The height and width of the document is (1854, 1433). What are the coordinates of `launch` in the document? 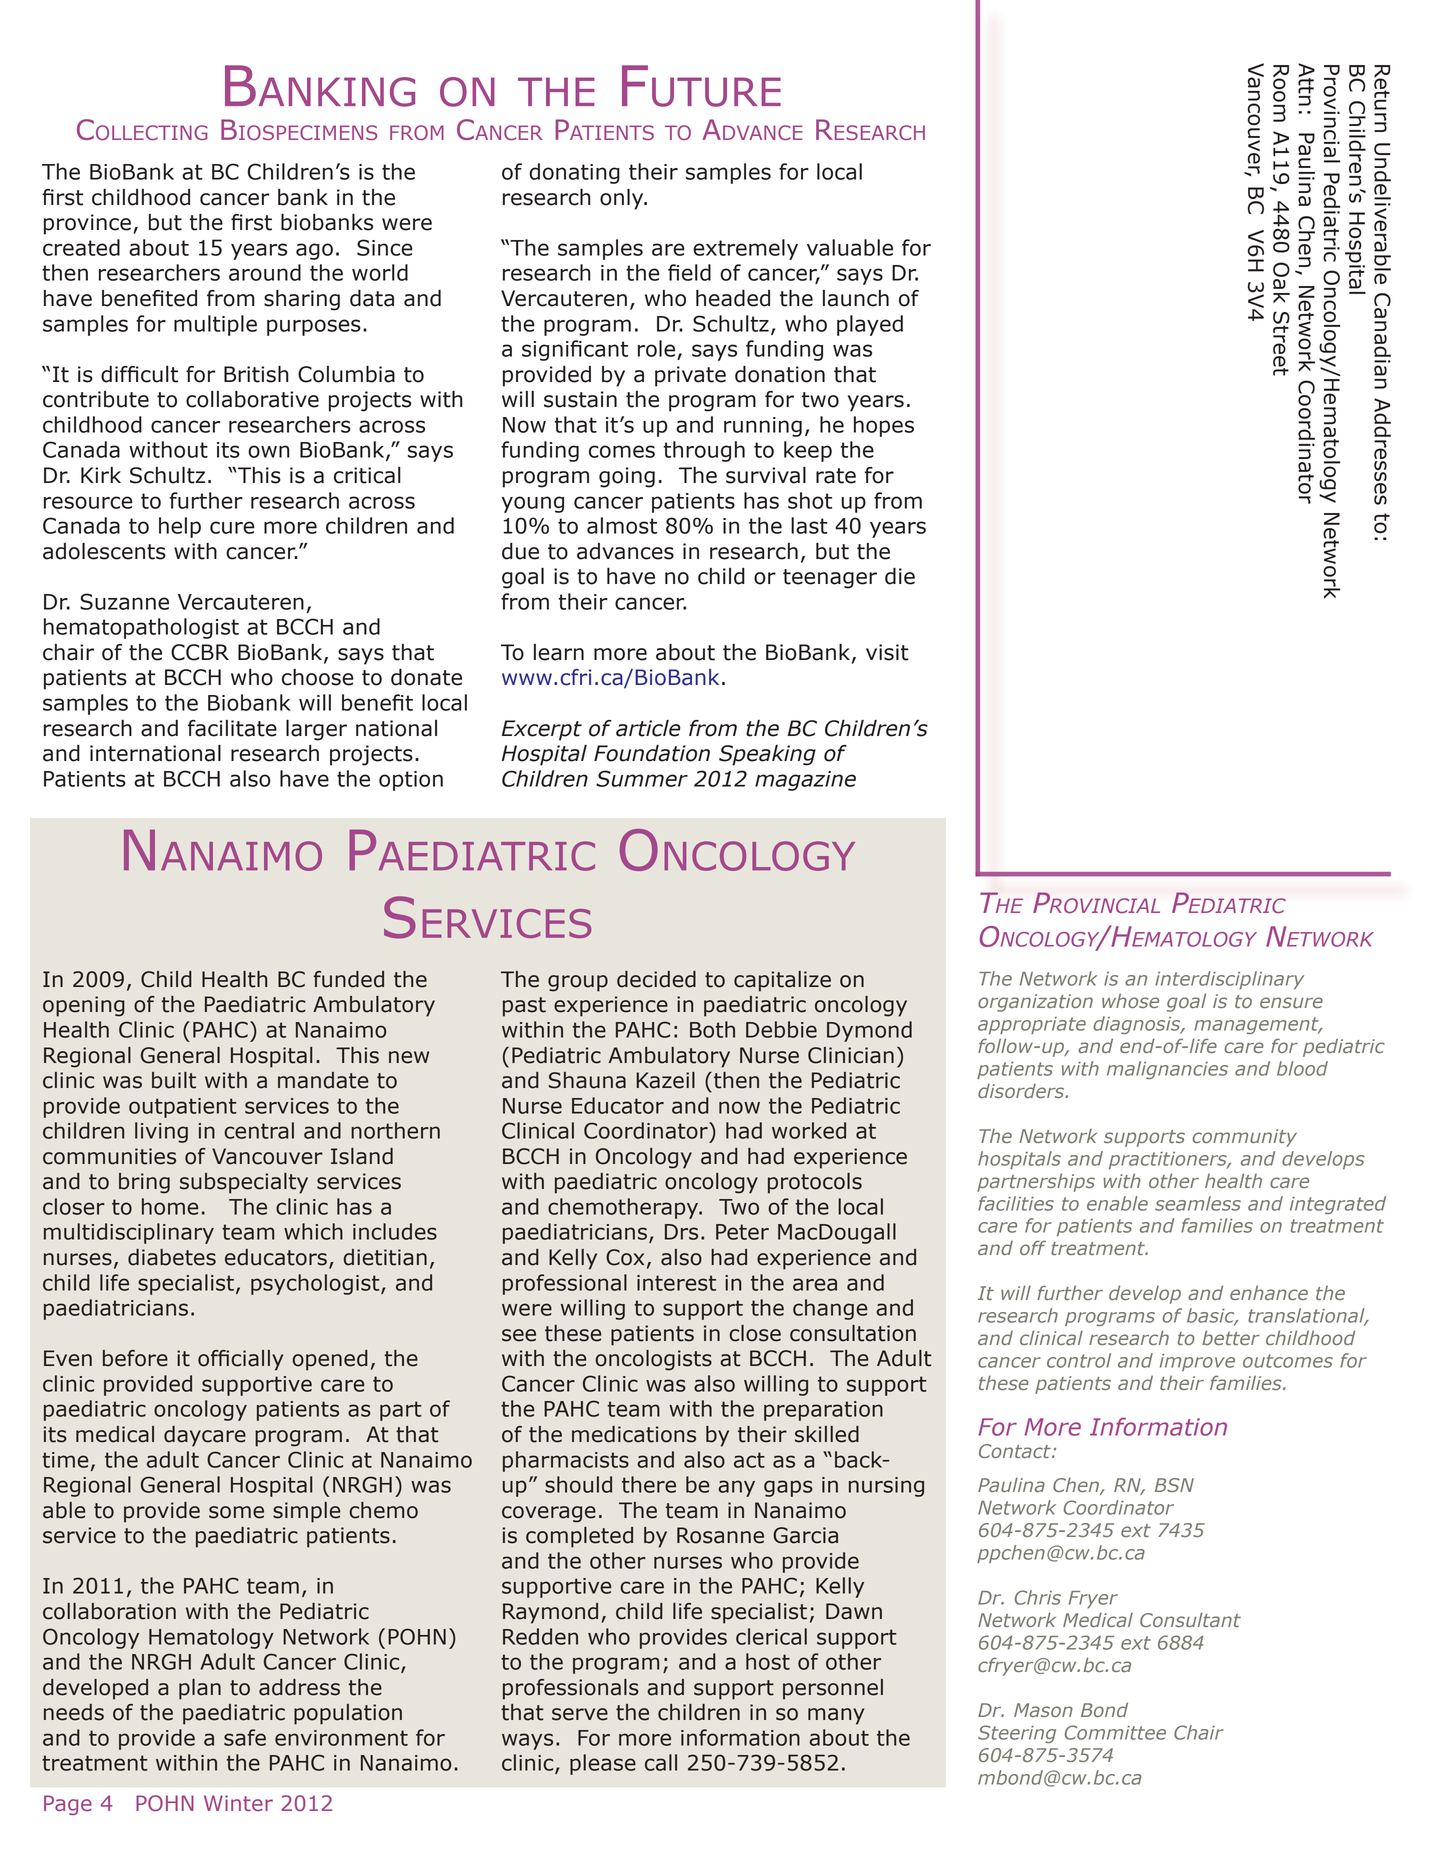 It's located at (856, 298).
